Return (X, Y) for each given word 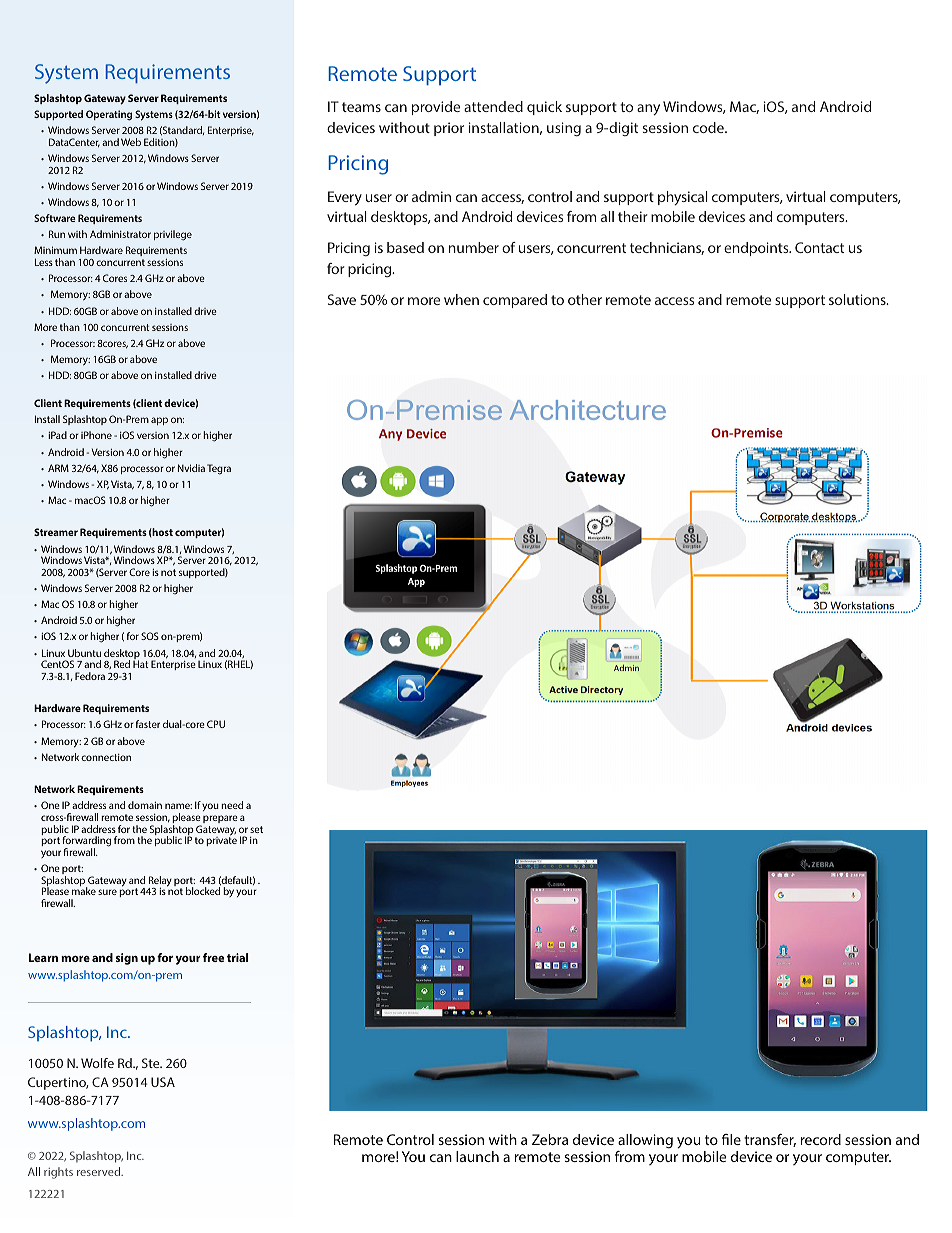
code (709, 127)
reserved (100, 1171)
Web (131, 142)
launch (477, 1156)
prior (449, 129)
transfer (770, 1140)
